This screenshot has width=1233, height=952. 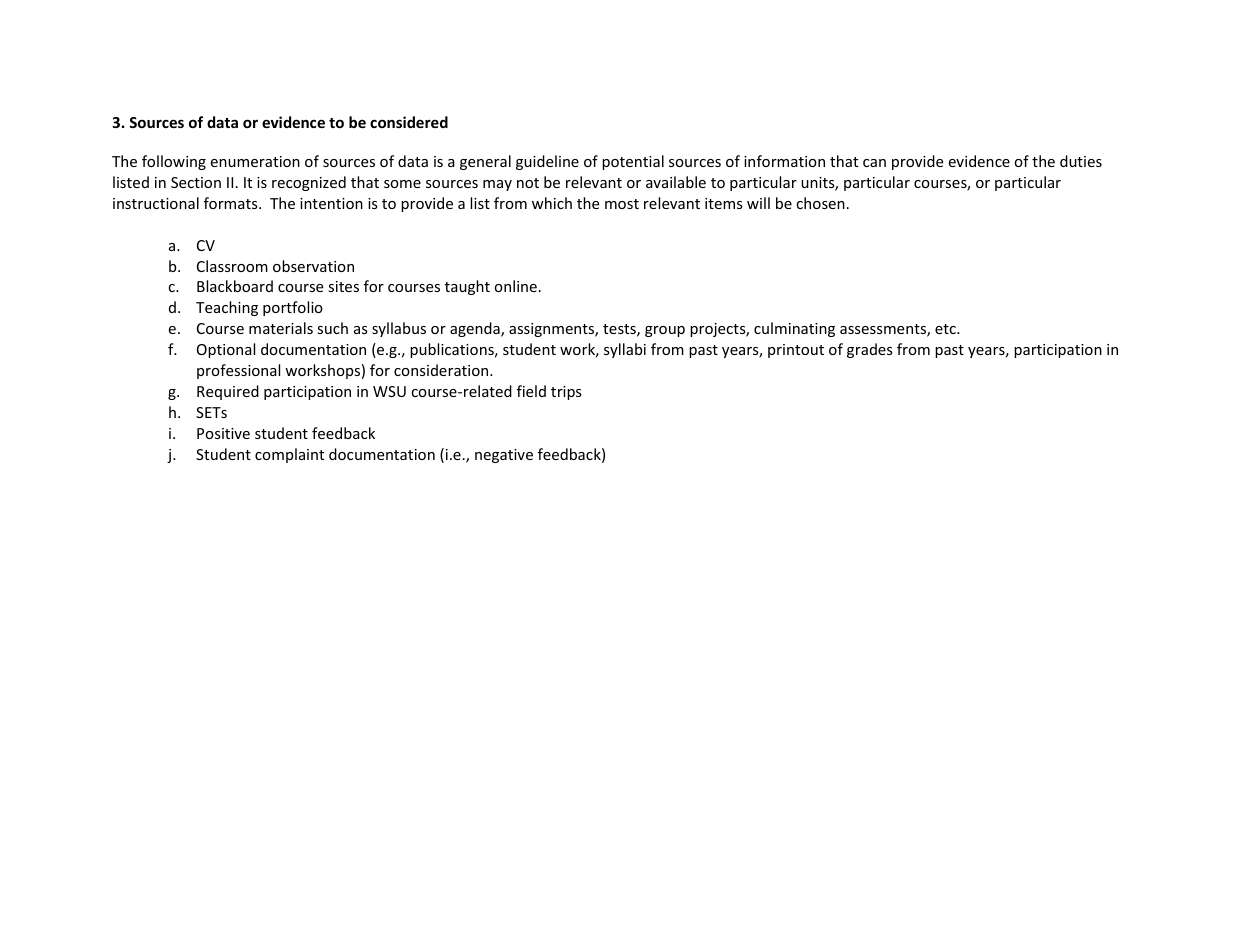 I want to click on complaint, so click(x=289, y=455).
